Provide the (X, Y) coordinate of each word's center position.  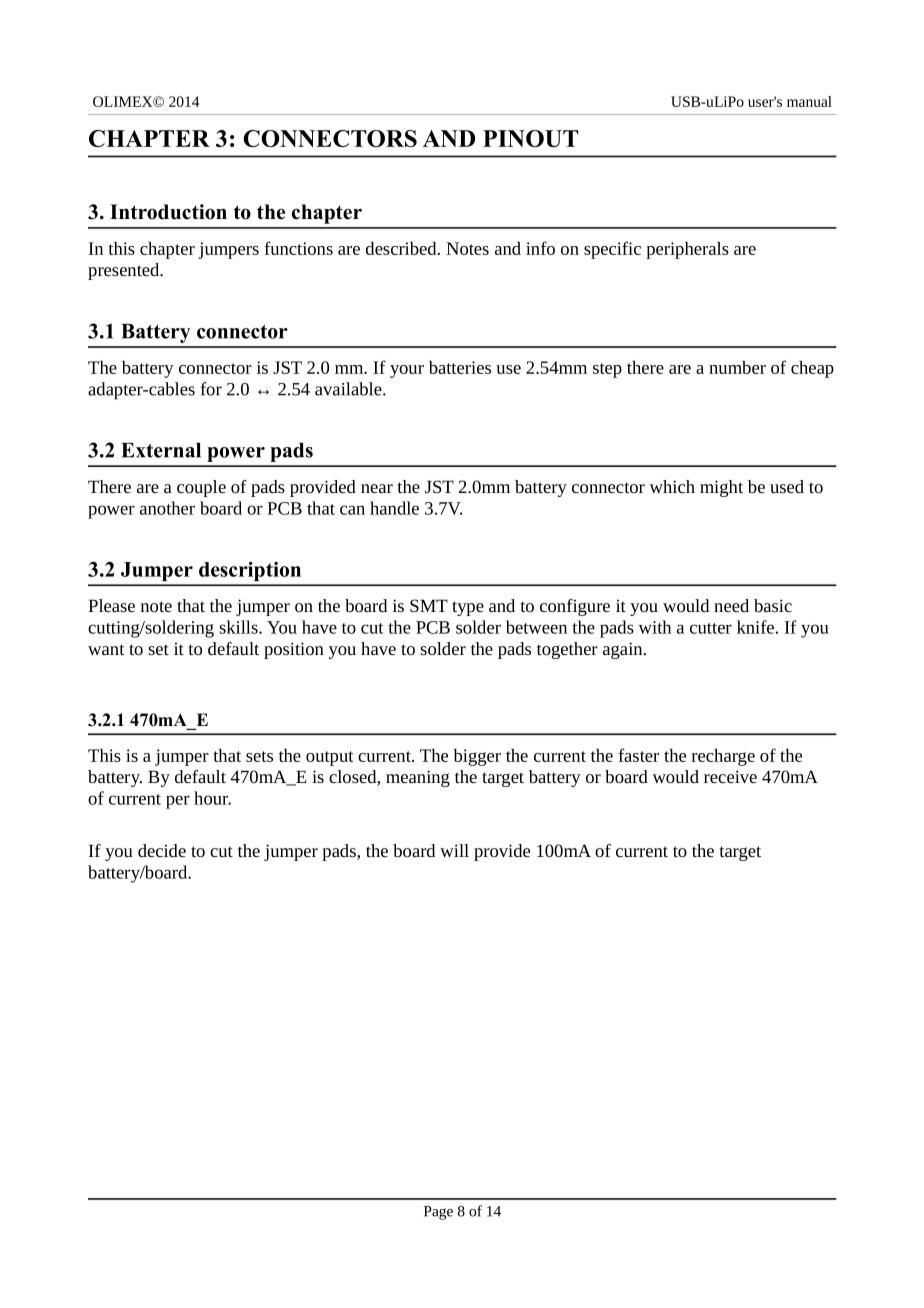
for (211, 389)
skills (239, 627)
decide (162, 850)
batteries (460, 367)
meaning (418, 778)
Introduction (168, 212)
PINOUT (530, 138)
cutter (711, 628)
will (454, 850)
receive (730, 776)
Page (438, 1213)
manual (809, 101)
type (468, 608)
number (737, 367)
